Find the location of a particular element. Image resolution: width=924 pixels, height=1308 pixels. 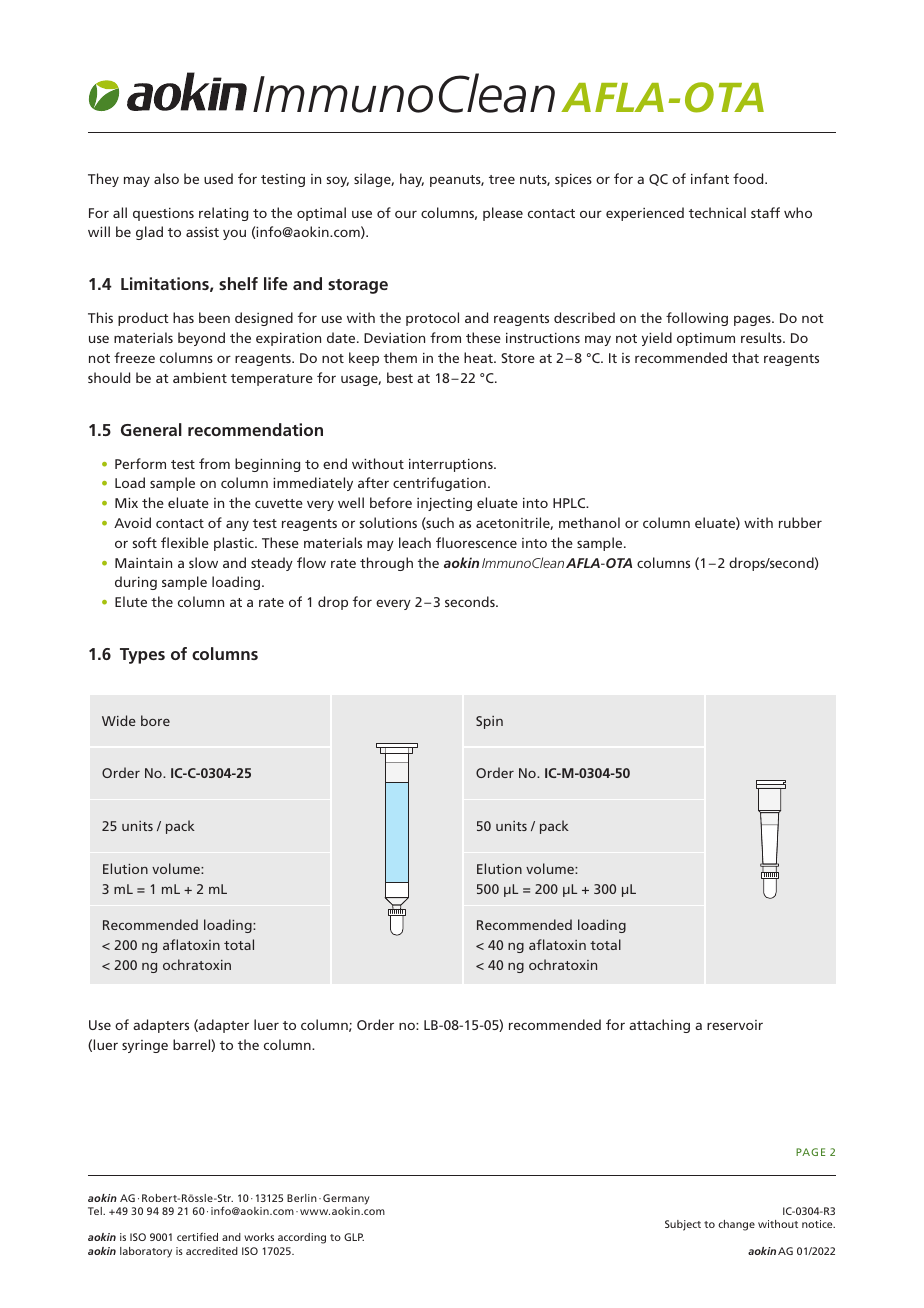

GLP is located at coordinates (354, 1237).
